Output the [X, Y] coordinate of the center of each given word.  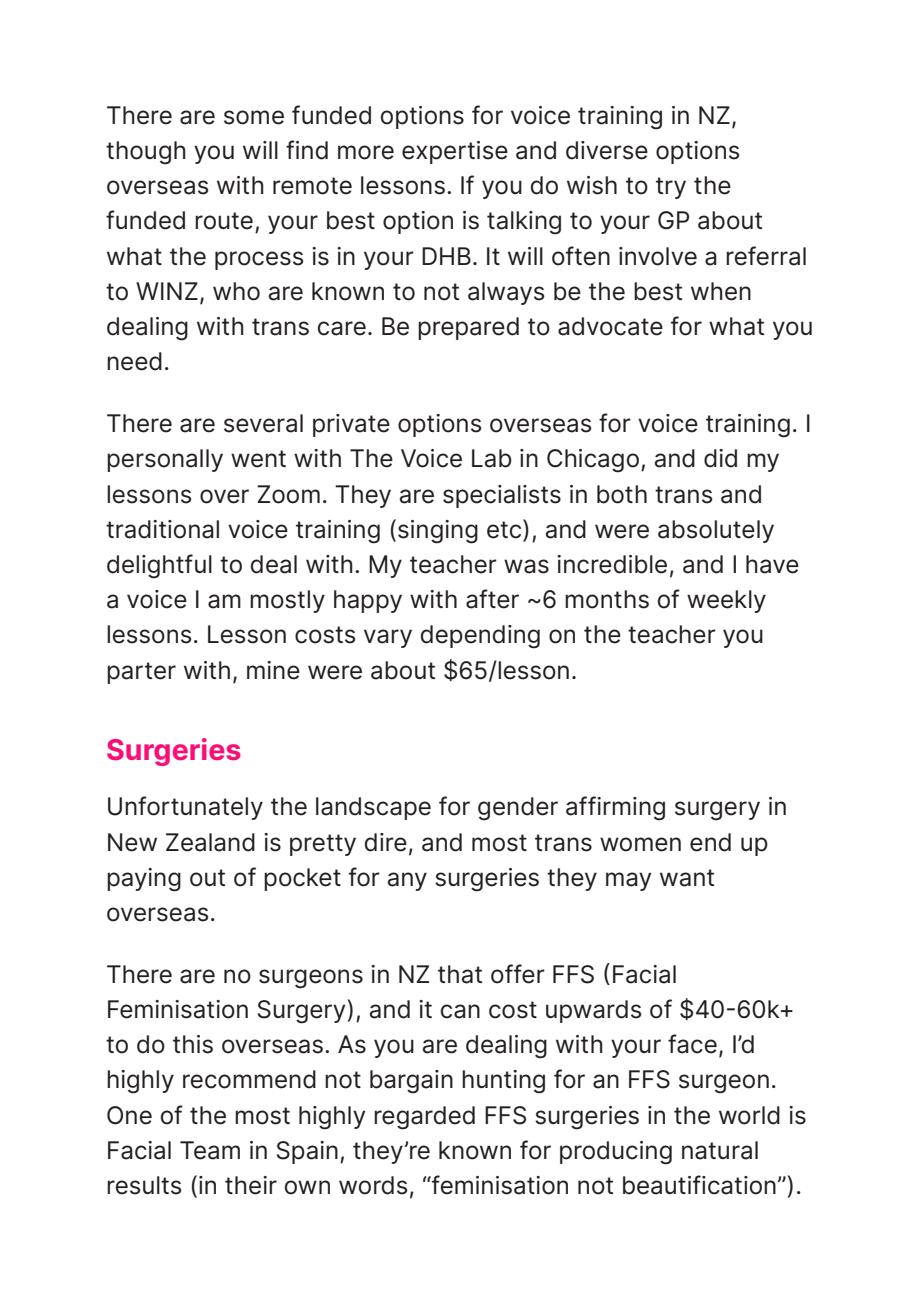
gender [518, 809]
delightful [159, 566]
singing [438, 532]
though [146, 153]
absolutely [716, 531]
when [721, 291]
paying [144, 880]
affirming [615, 808]
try [671, 188]
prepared [468, 328]
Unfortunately [185, 808]
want [687, 878]
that [460, 974]
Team [210, 1150]
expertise [455, 152]
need [134, 361]
